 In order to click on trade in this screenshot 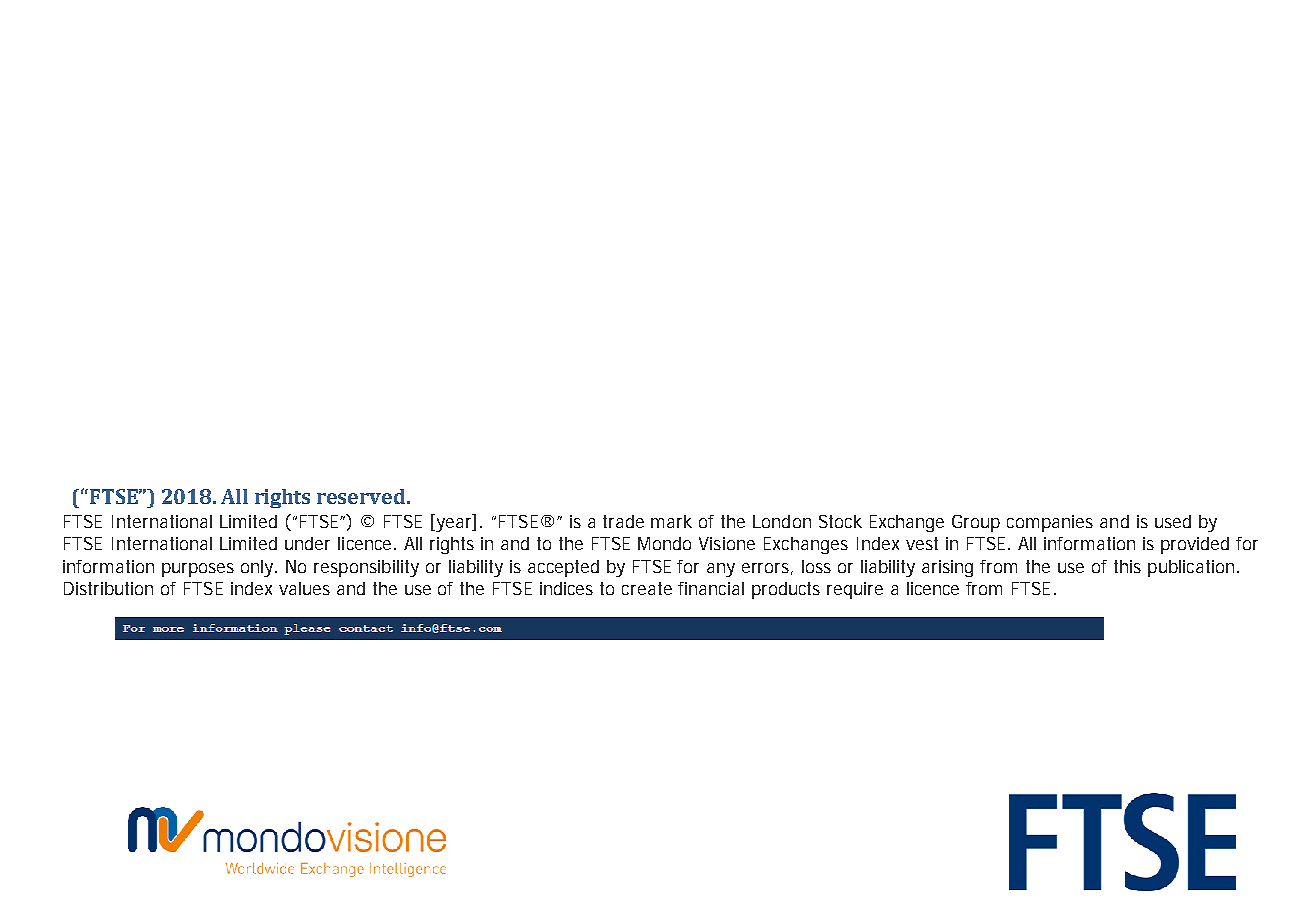, I will do `click(623, 521)`.
